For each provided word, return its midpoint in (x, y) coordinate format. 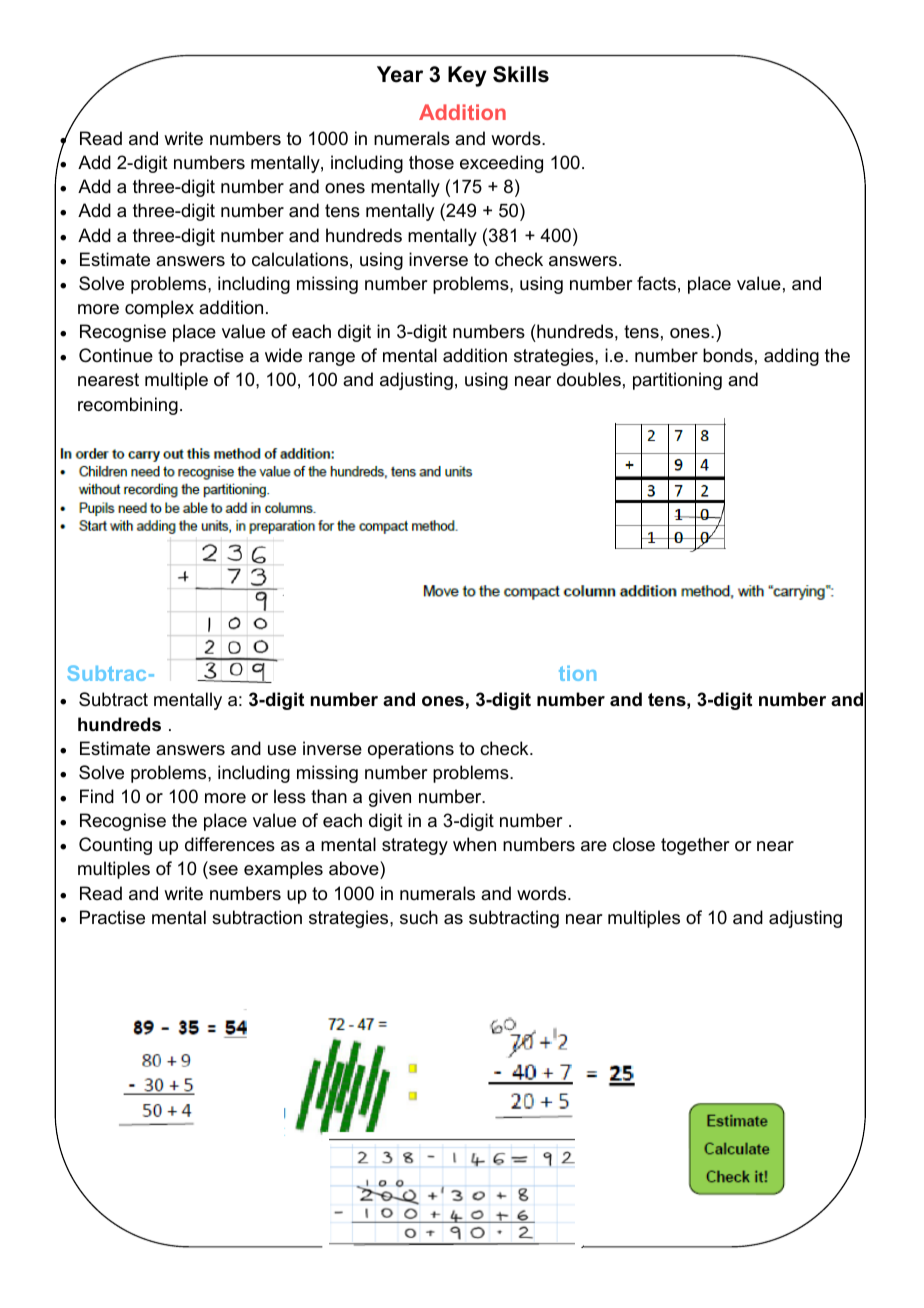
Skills (521, 74)
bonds (728, 355)
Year (400, 74)
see (222, 872)
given (390, 798)
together (695, 846)
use (282, 750)
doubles (589, 379)
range (332, 359)
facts (656, 283)
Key (467, 76)
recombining (128, 406)
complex (159, 309)
